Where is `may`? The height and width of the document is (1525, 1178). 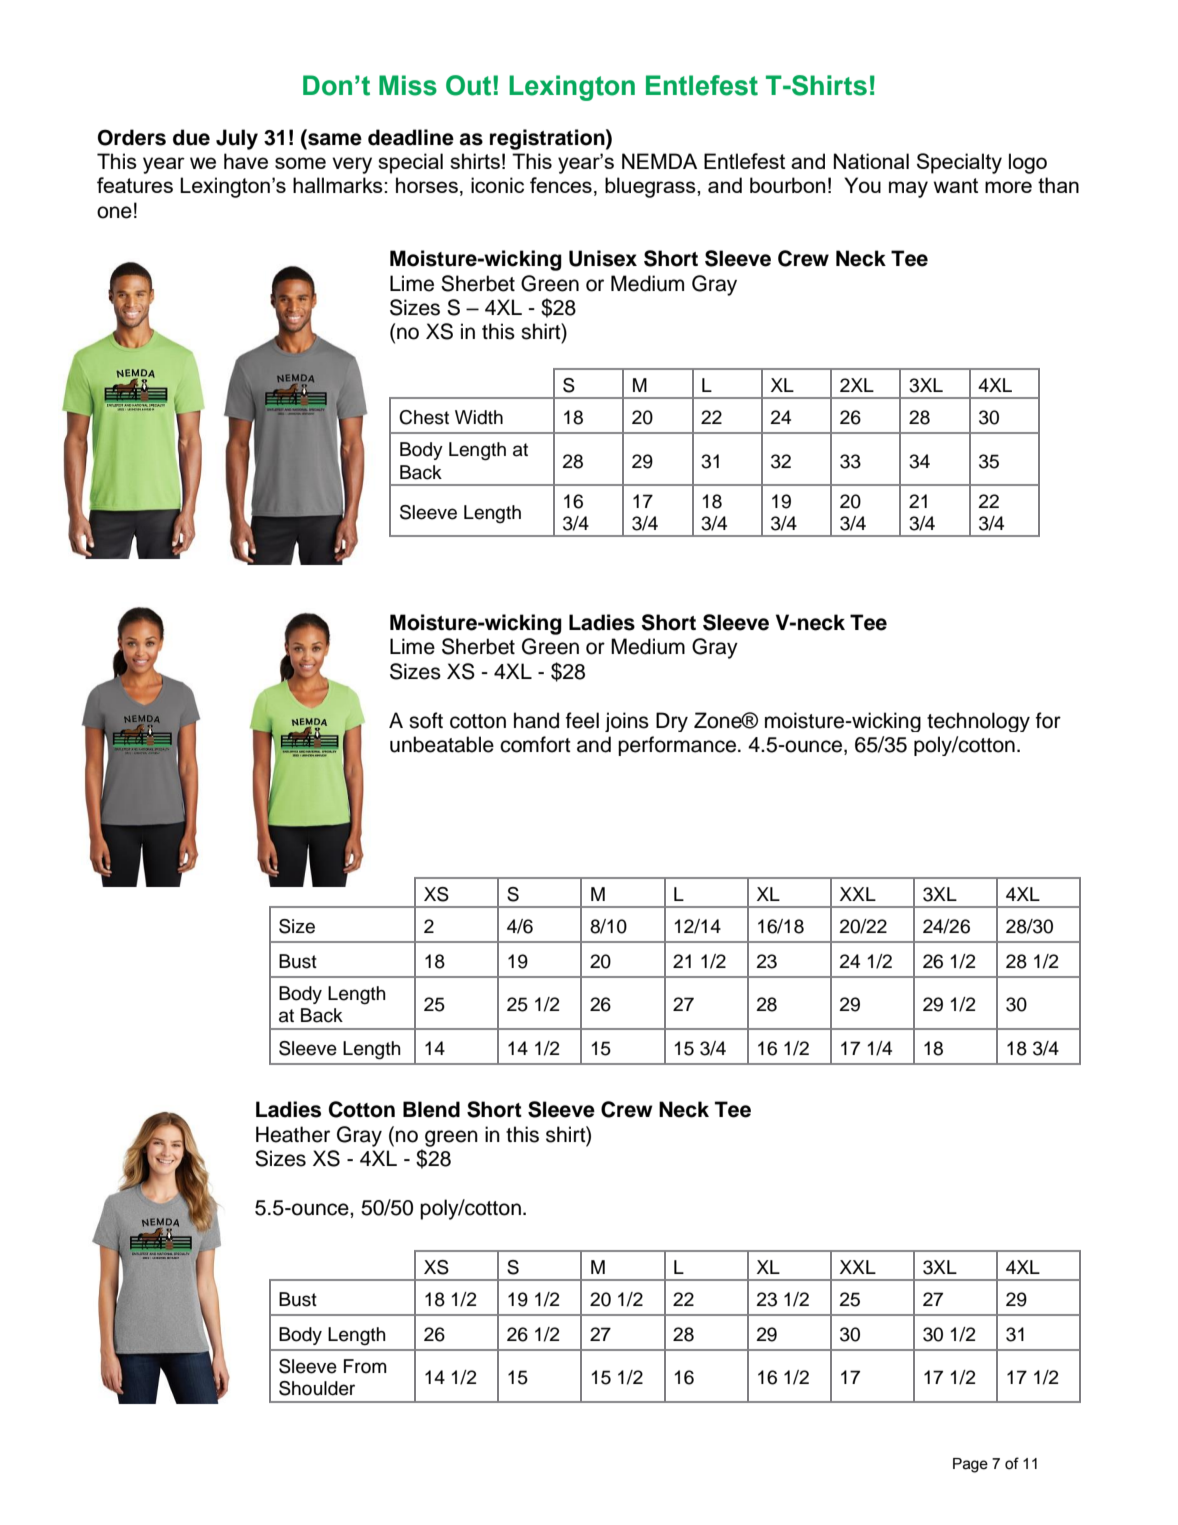 may is located at coordinates (908, 189).
